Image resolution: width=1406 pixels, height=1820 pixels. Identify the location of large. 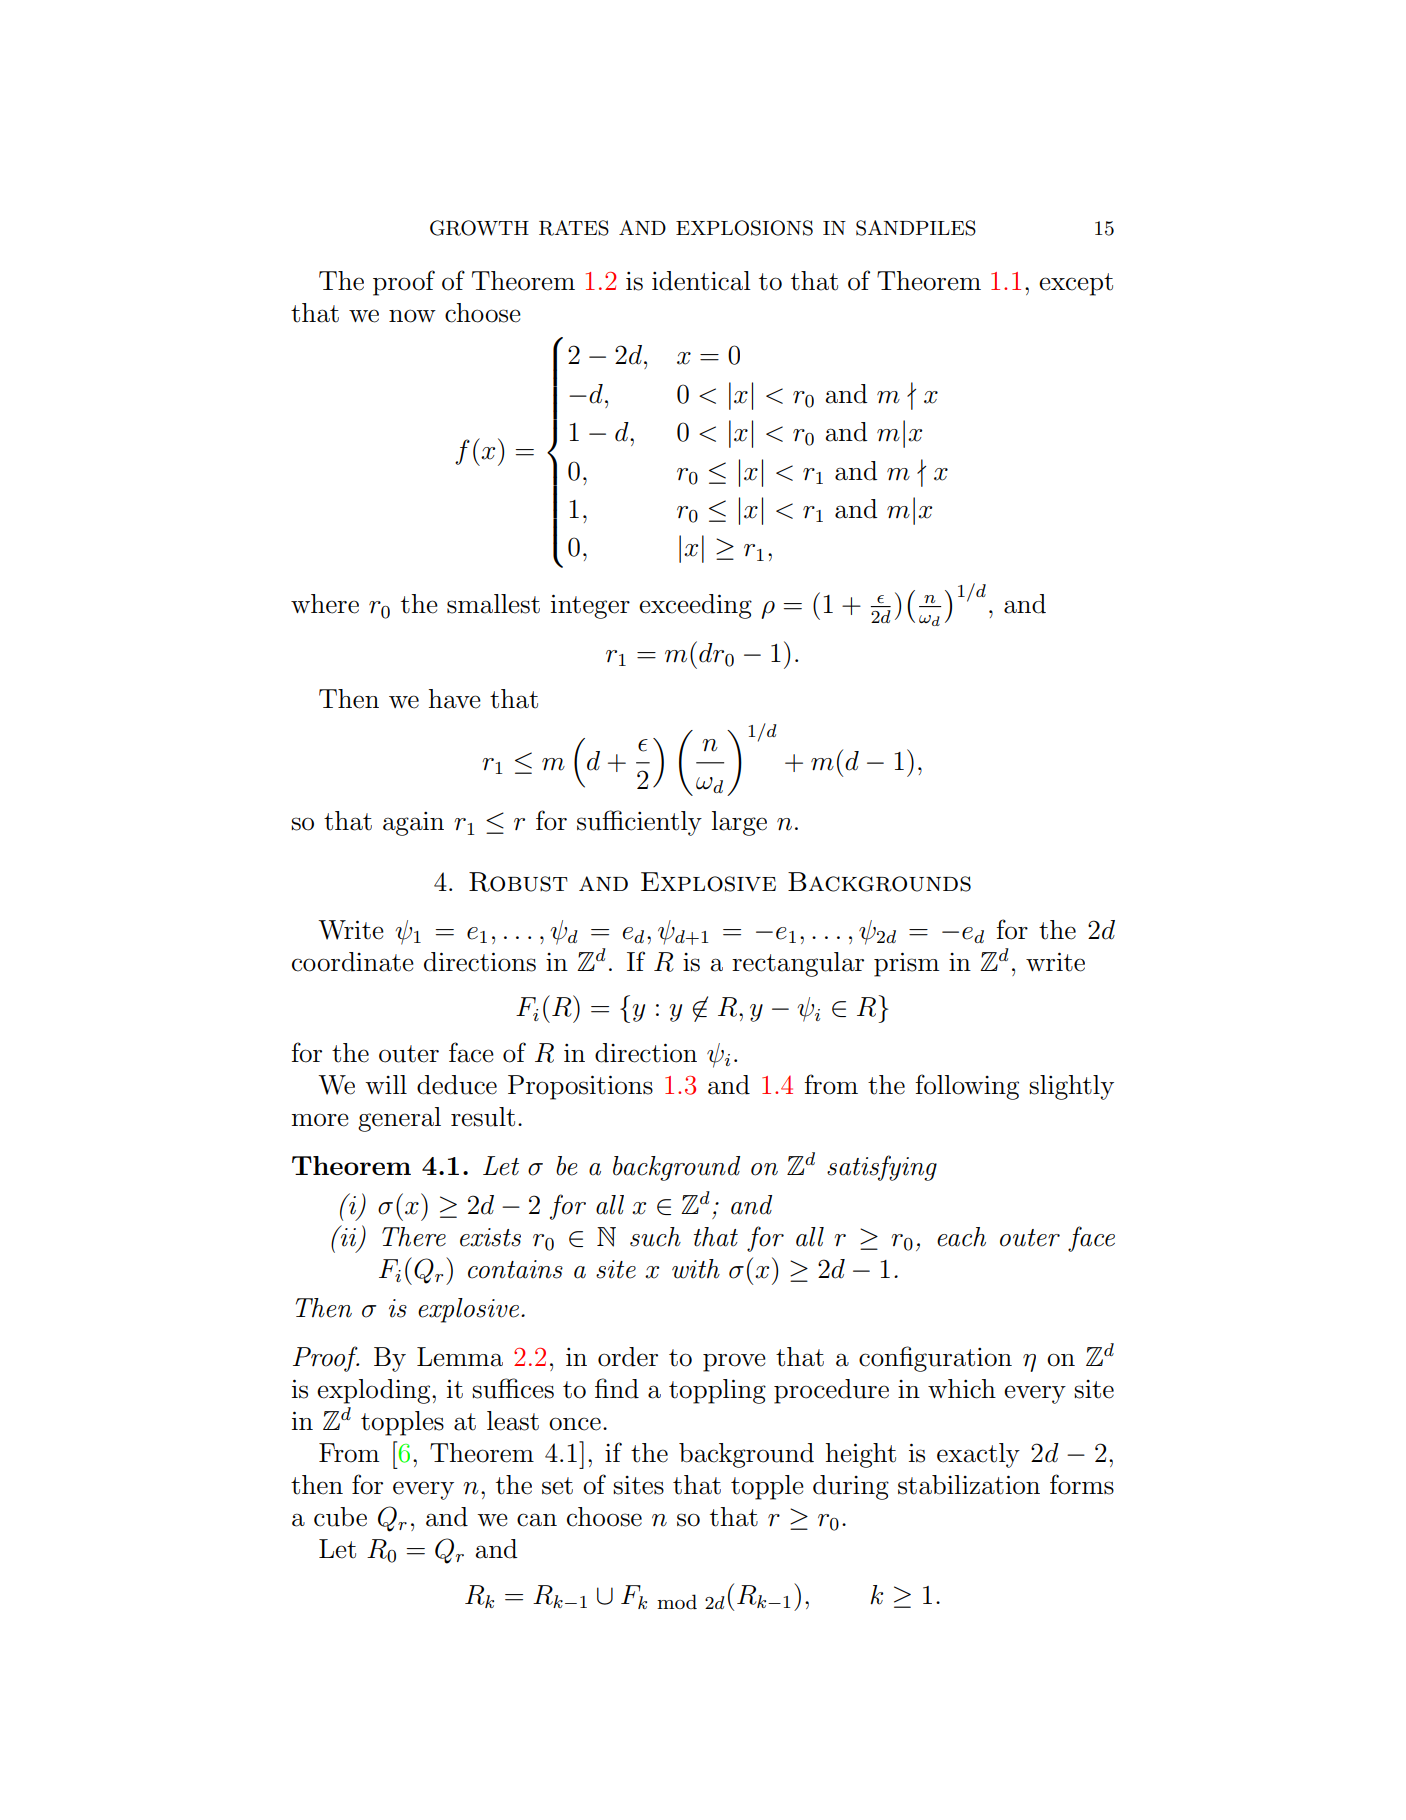
(739, 823).
